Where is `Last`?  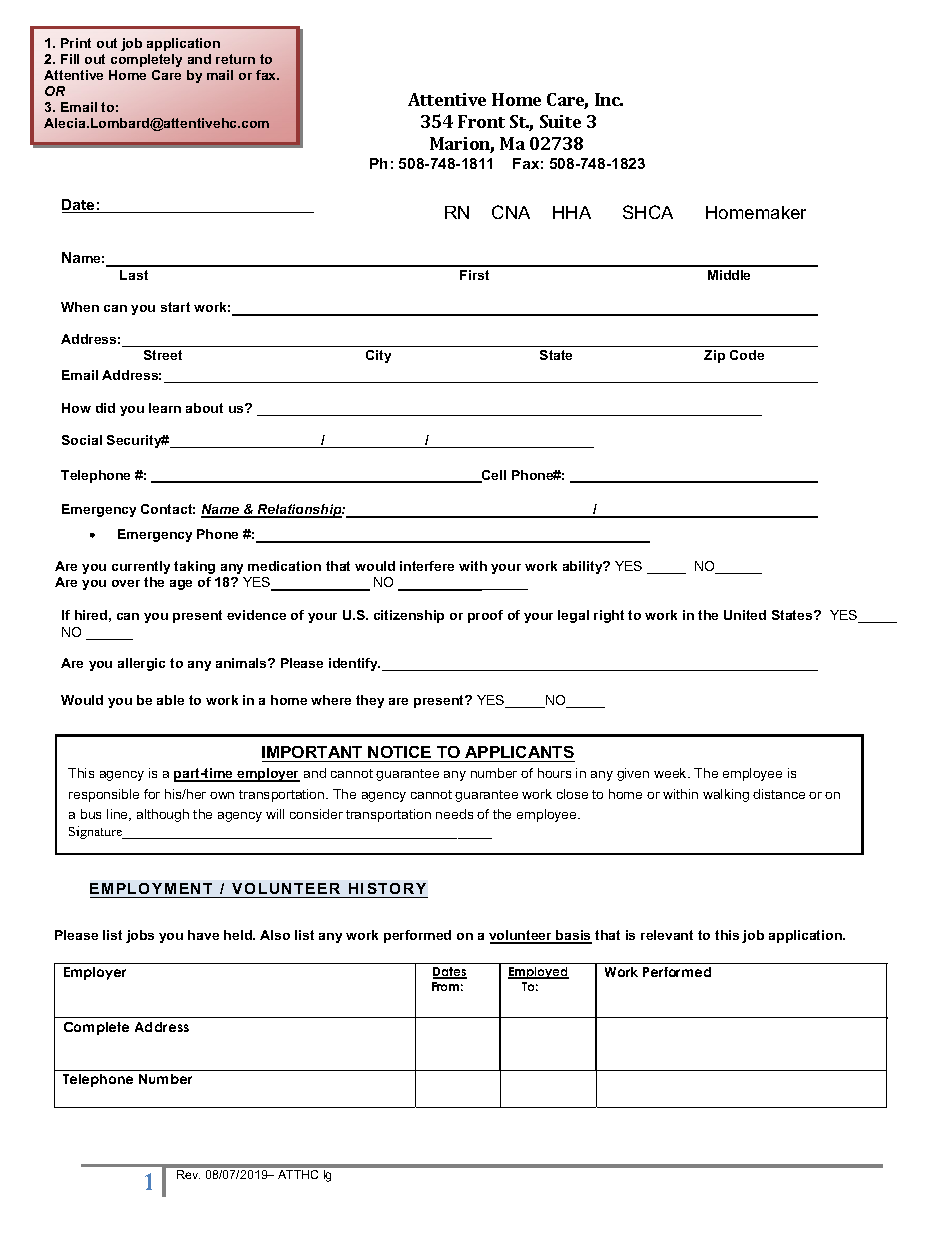 Last is located at coordinates (134, 275).
